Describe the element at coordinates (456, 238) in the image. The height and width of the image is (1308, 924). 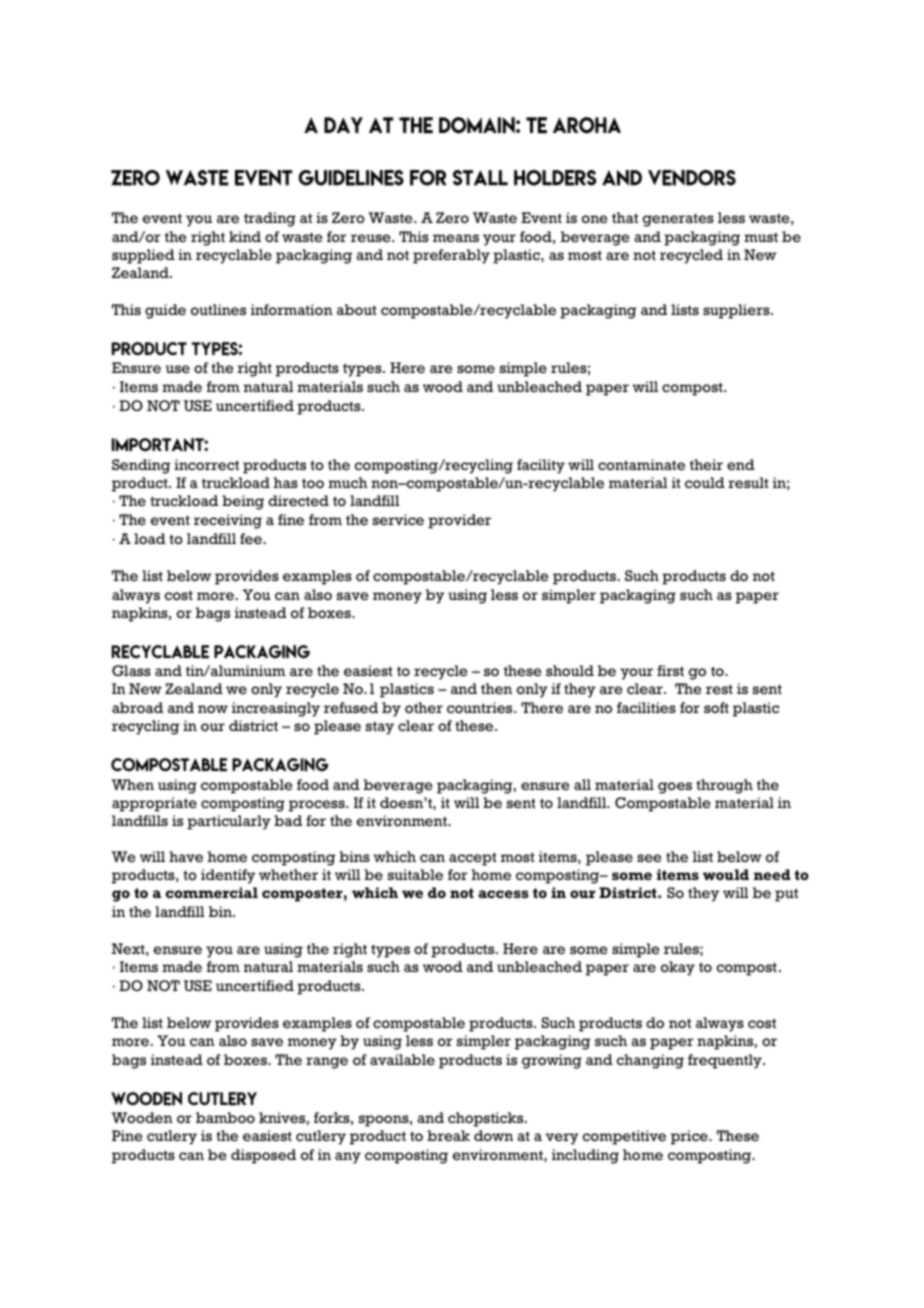
I see `means` at that location.
